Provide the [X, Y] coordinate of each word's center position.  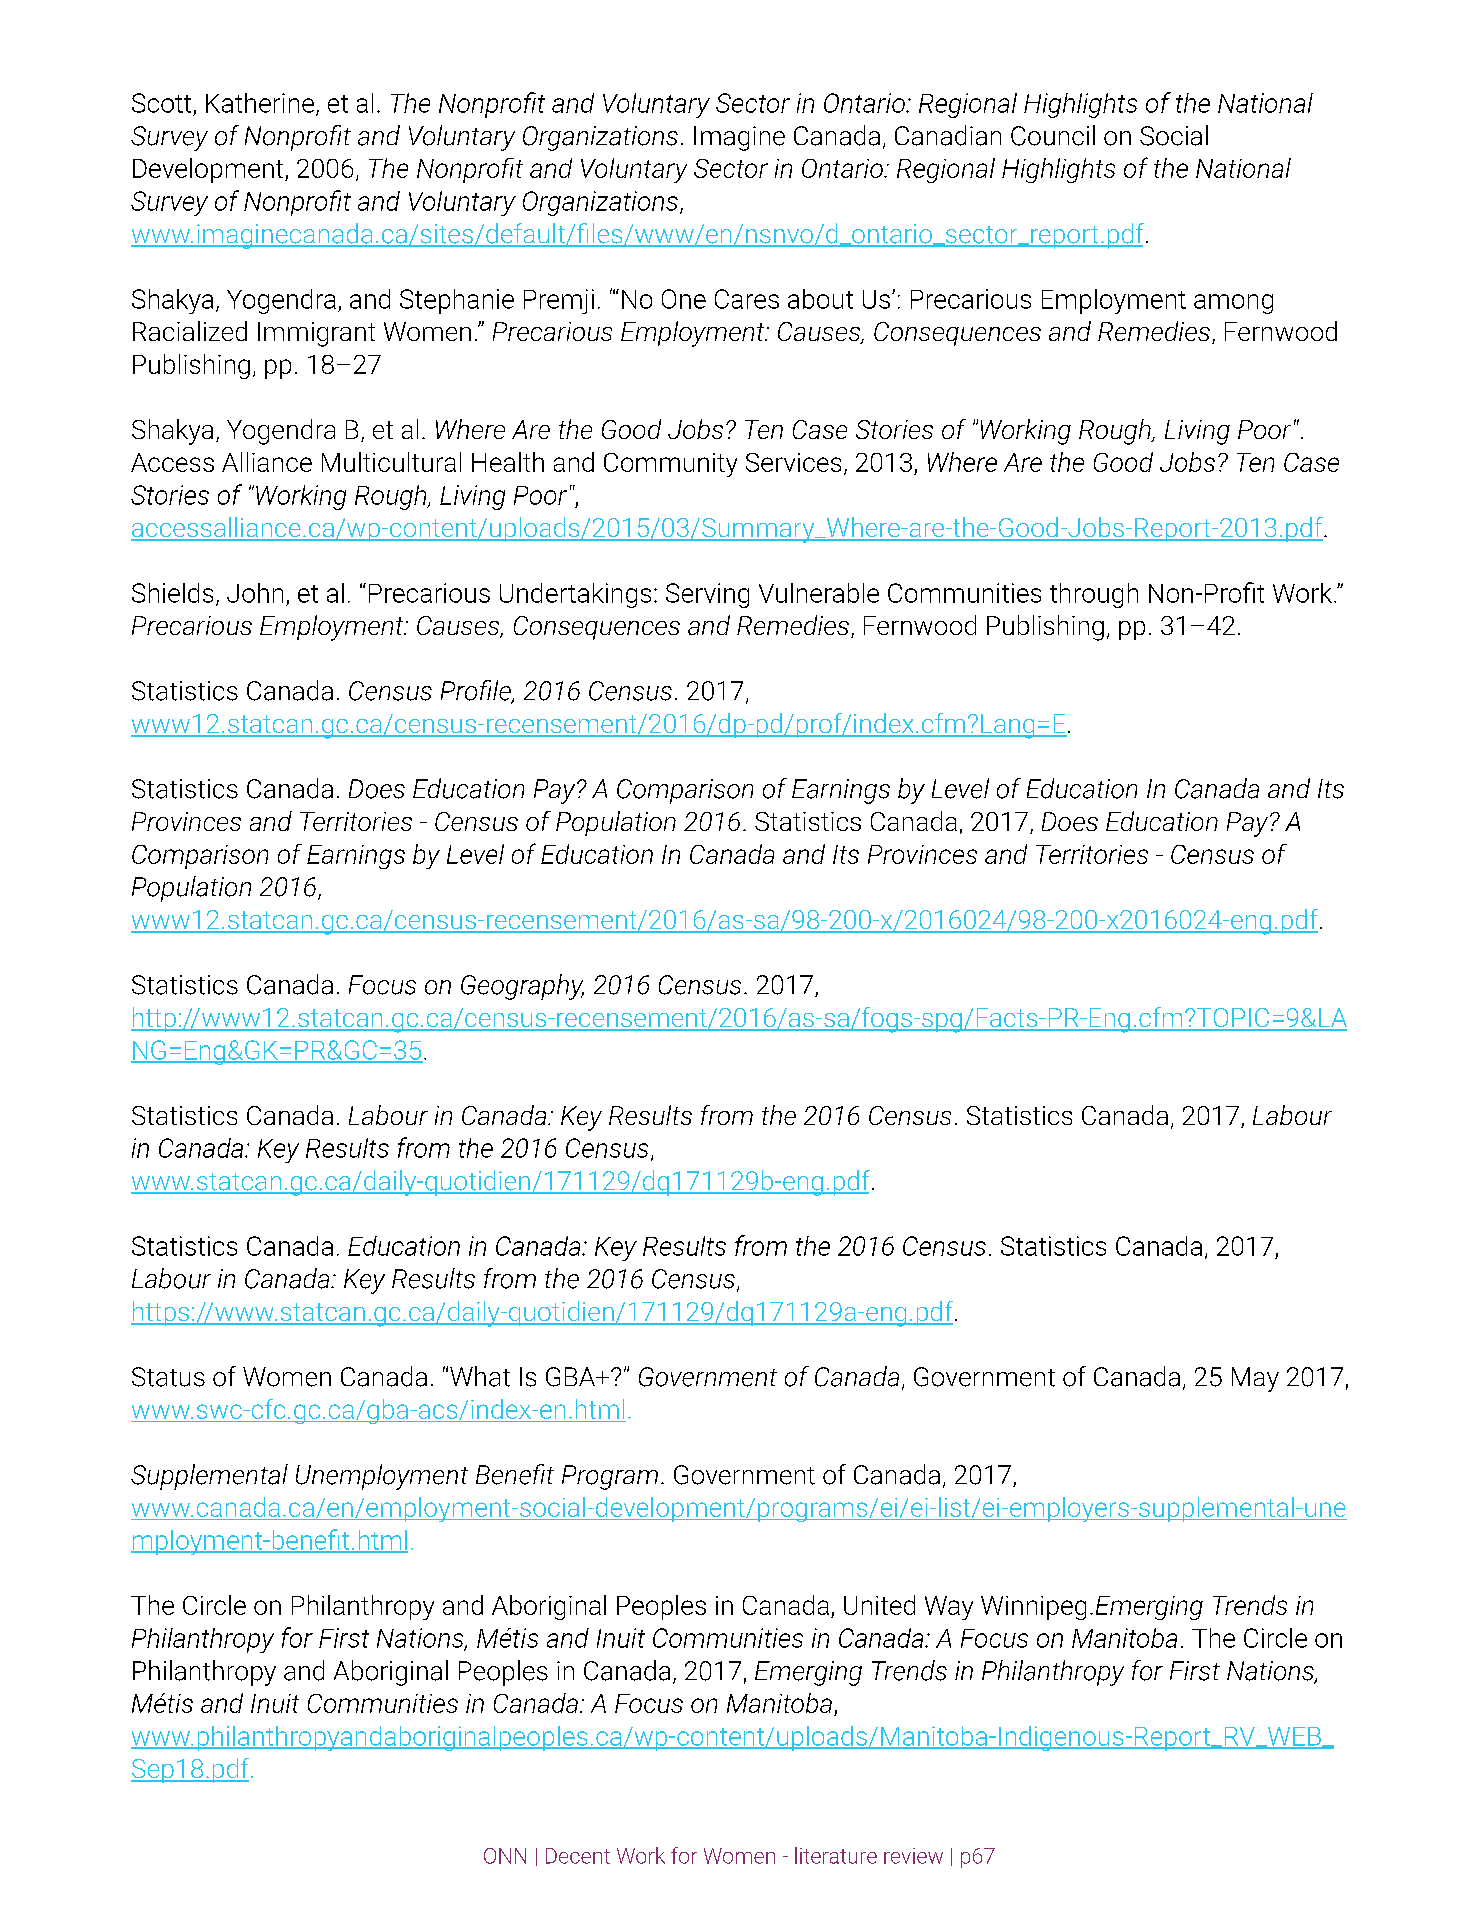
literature [836, 1855]
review [913, 1856]
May [1255, 1379]
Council [1053, 135]
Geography [522, 987]
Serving [707, 595]
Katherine [260, 103]
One [684, 299]
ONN [505, 1856]
